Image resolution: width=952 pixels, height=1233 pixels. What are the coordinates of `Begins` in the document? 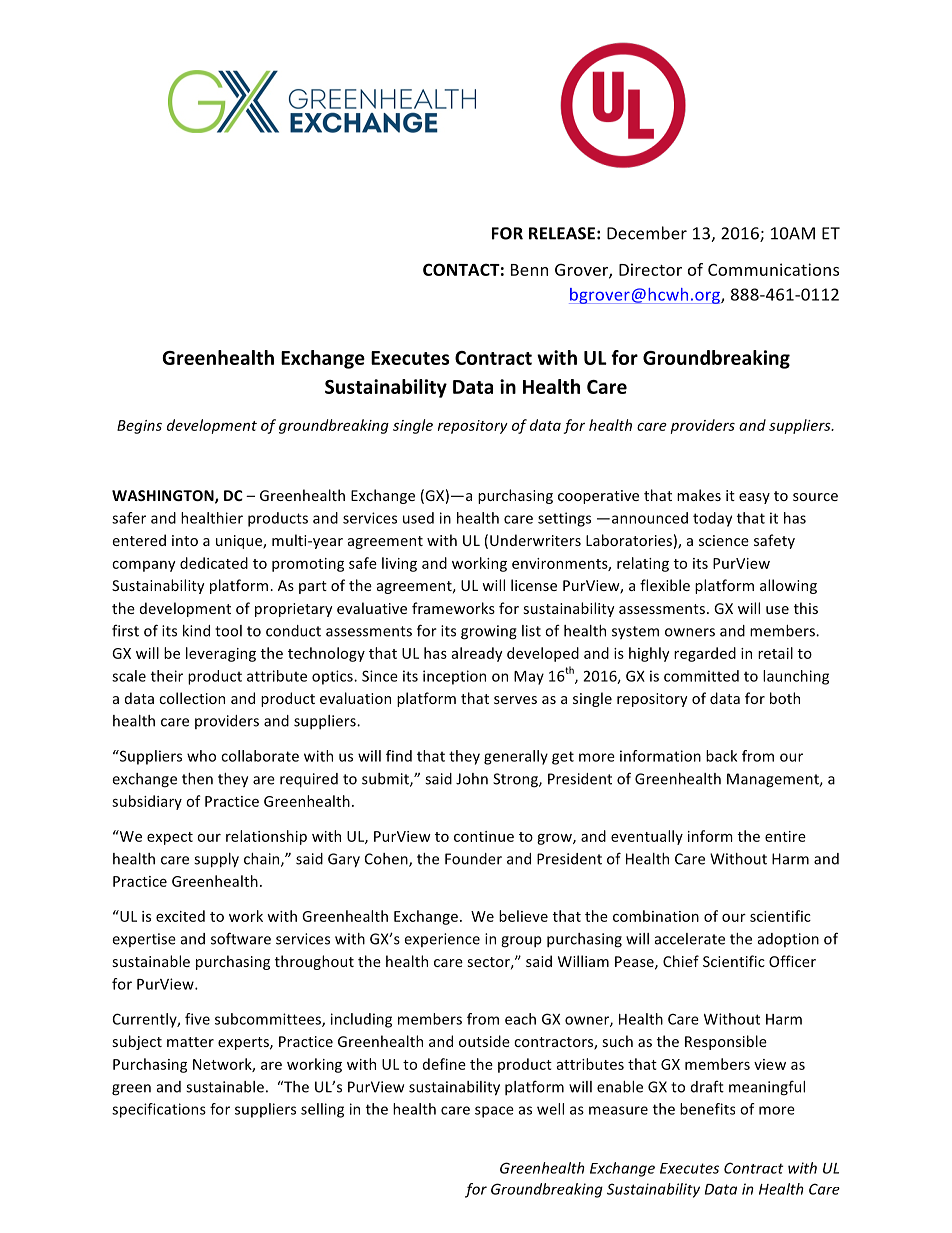 It's located at (139, 427).
